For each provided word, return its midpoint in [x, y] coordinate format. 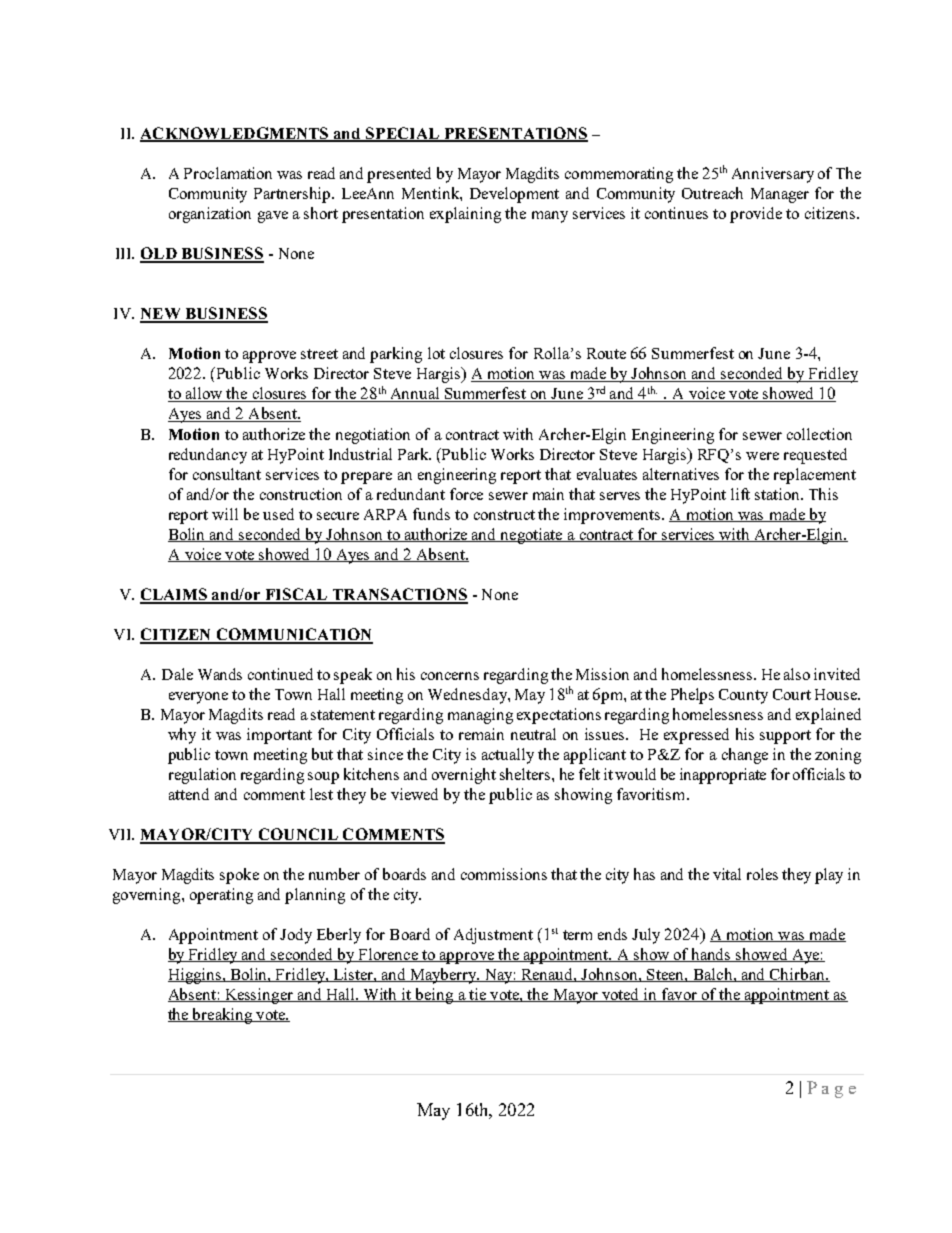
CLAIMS [175, 595]
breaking [222, 1016]
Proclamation [228, 173]
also [797, 674]
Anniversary [773, 175]
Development [514, 195]
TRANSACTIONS [399, 595]
